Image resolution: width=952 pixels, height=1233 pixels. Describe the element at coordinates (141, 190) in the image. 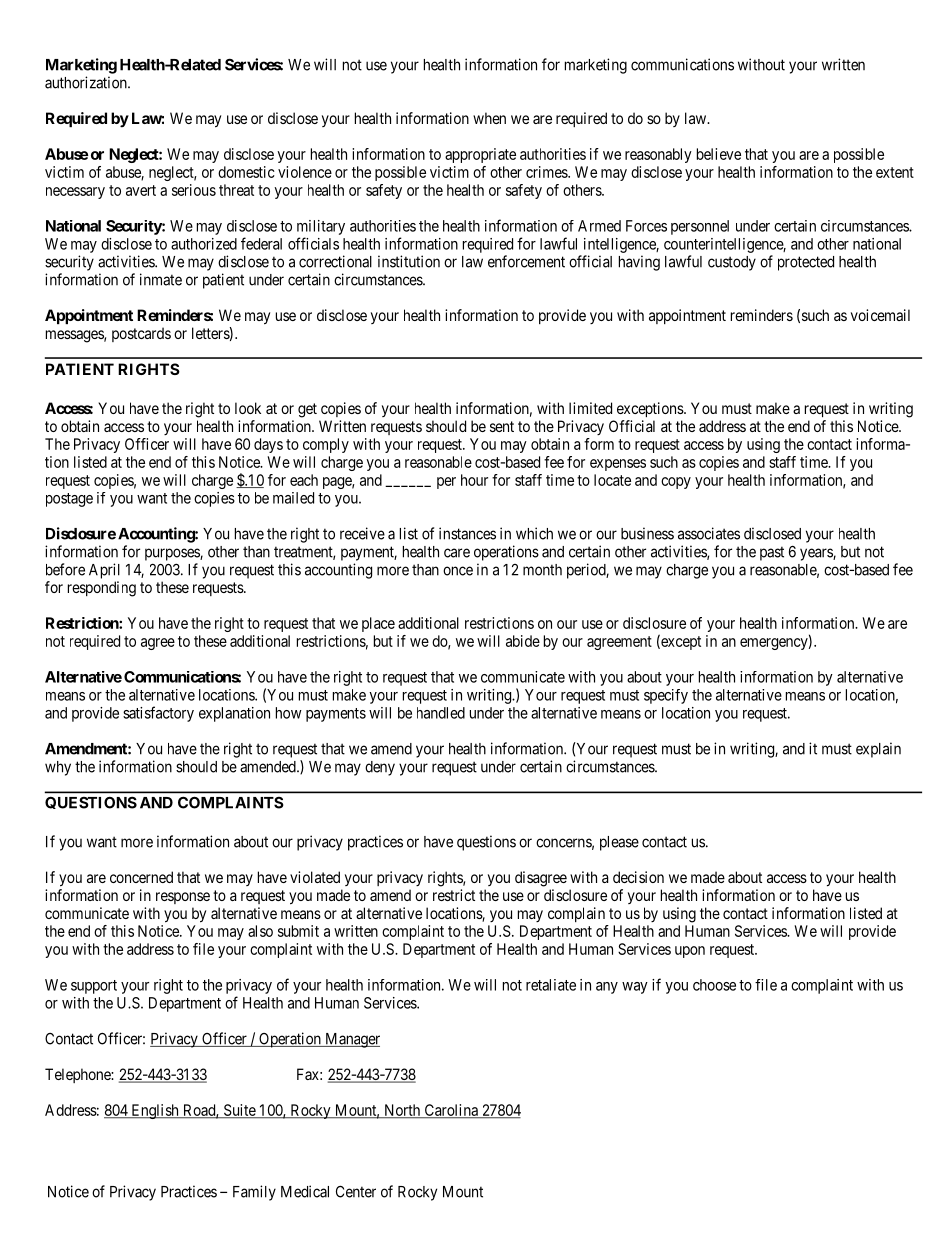

I see `avert` at that location.
